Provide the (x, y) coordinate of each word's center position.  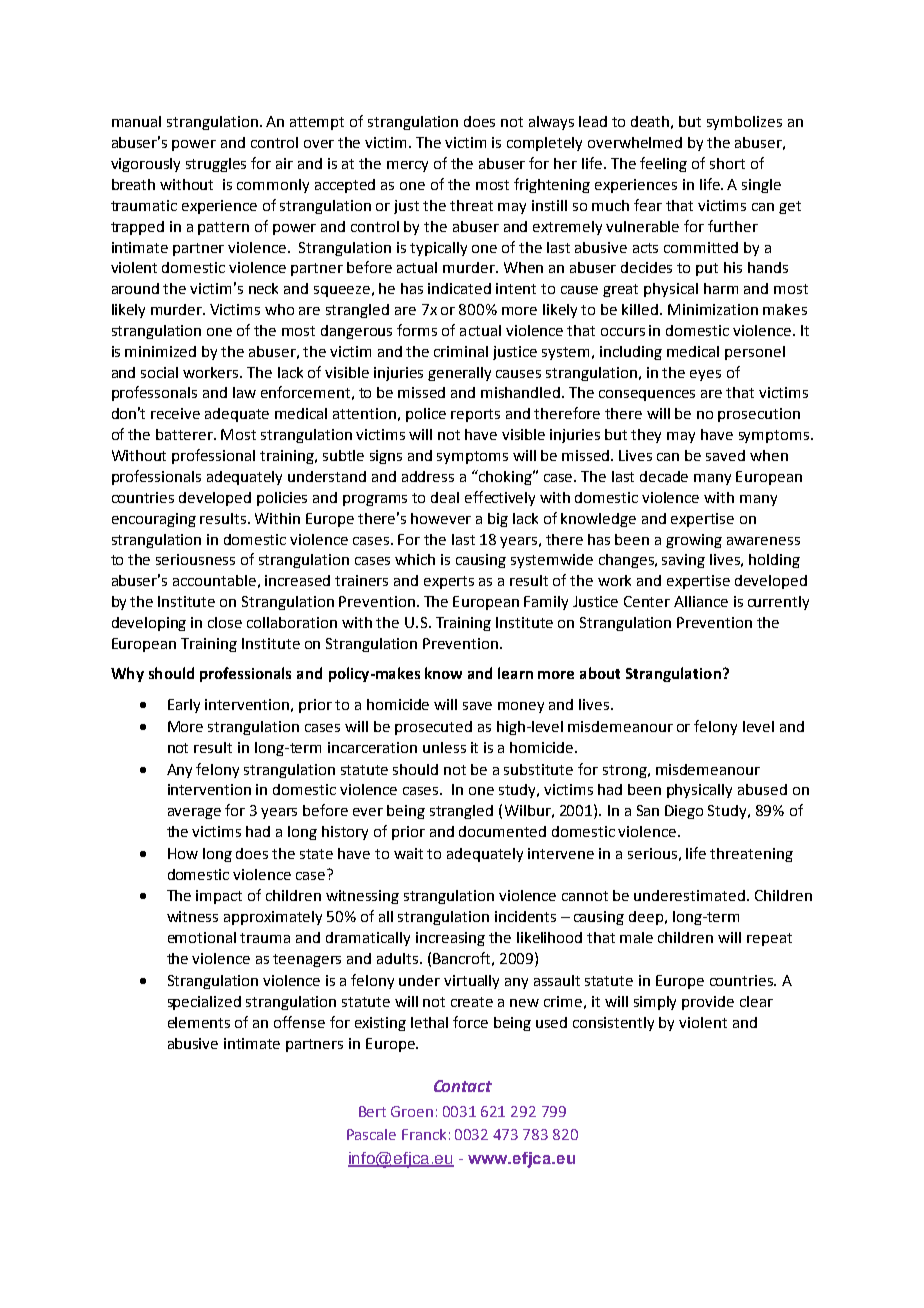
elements (199, 1022)
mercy (407, 166)
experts (449, 582)
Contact (463, 1086)
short (727, 163)
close (225, 622)
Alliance (701, 601)
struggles (216, 165)
